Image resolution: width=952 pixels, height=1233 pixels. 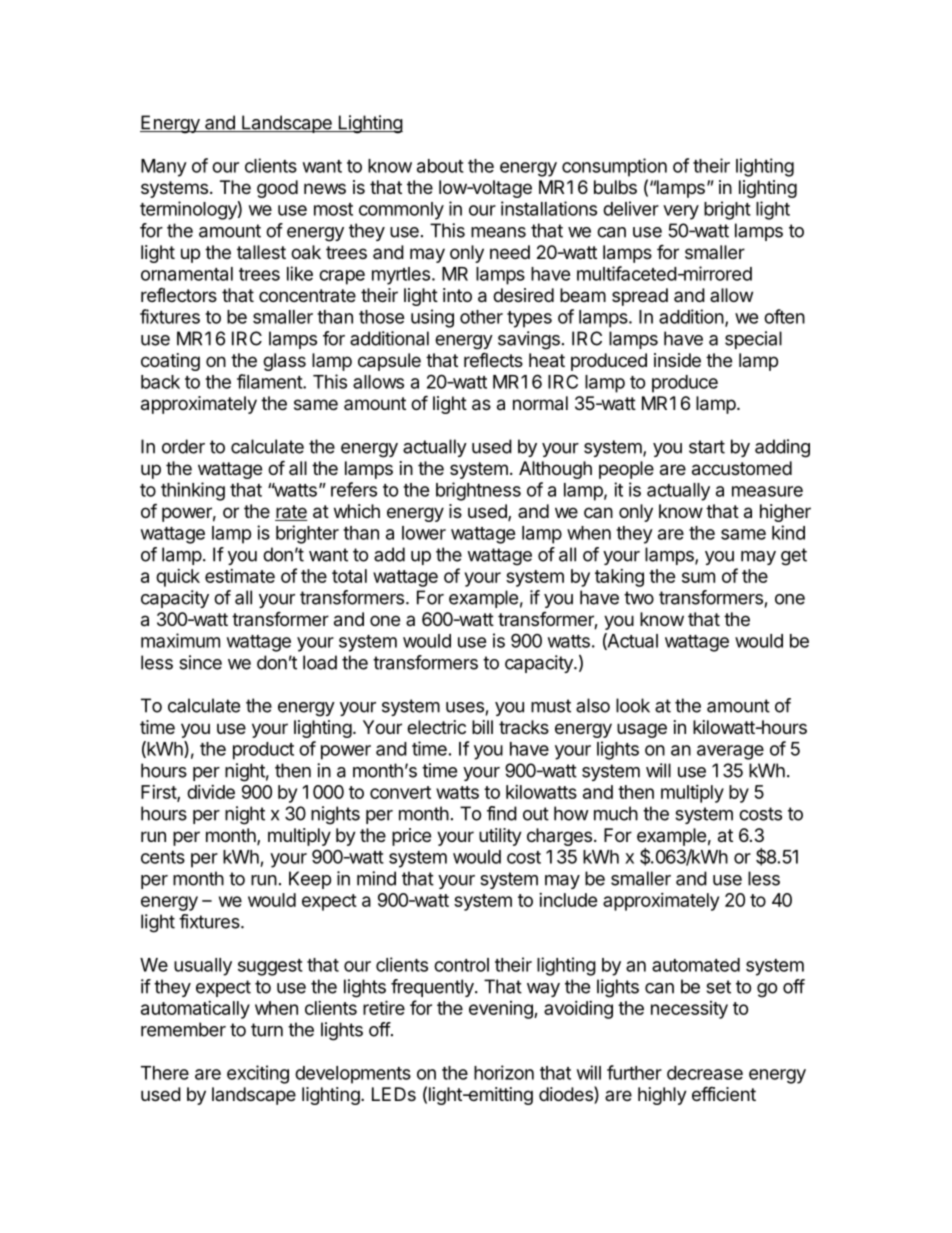 I want to click on good, so click(x=277, y=189).
